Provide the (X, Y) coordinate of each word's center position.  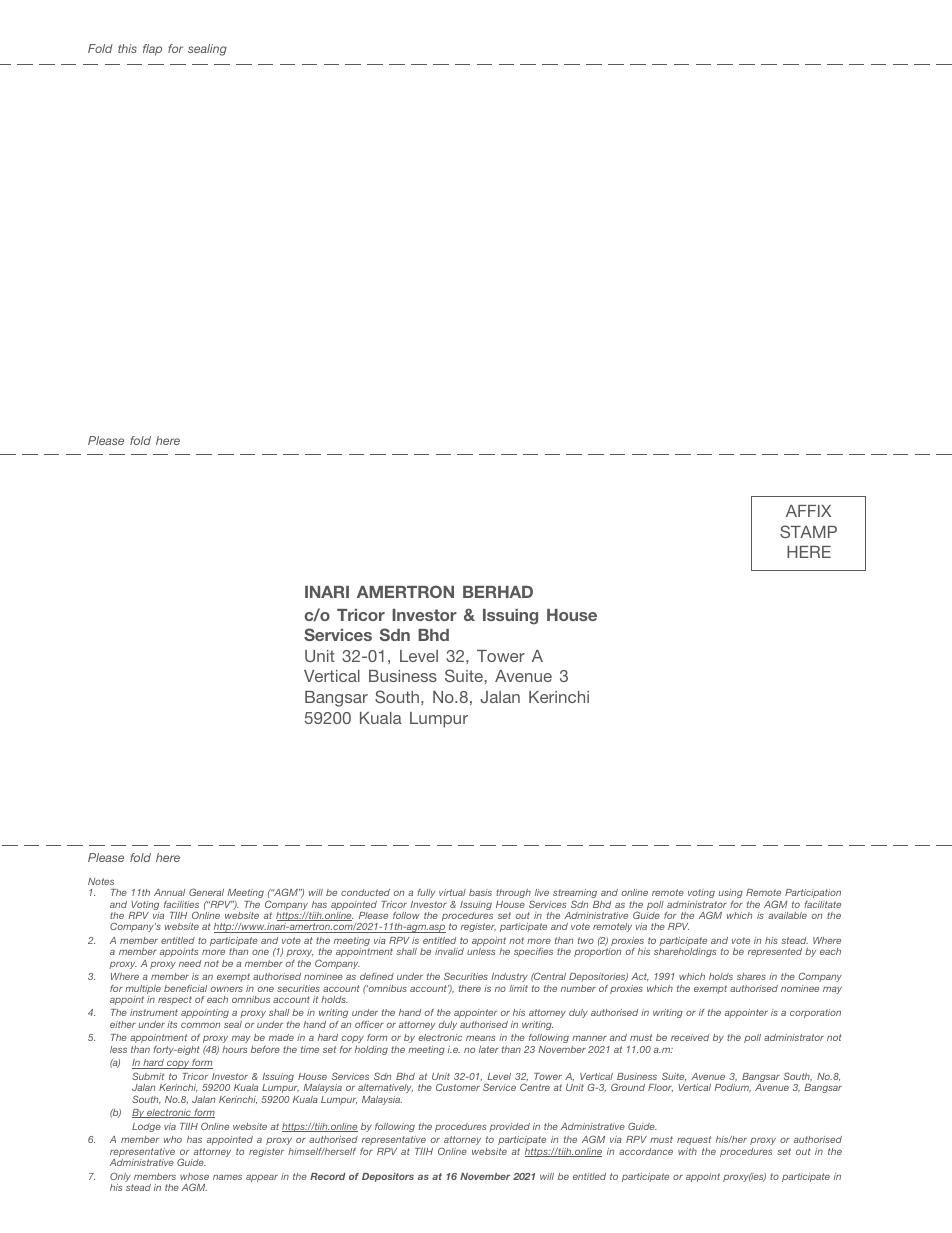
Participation (813, 893)
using (730, 893)
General (206, 892)
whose (194, 1176)
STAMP (808, 531)
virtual (452, 892)
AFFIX (808, 511)
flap (152, 50)
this (127, 48)
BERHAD (498, 592)
